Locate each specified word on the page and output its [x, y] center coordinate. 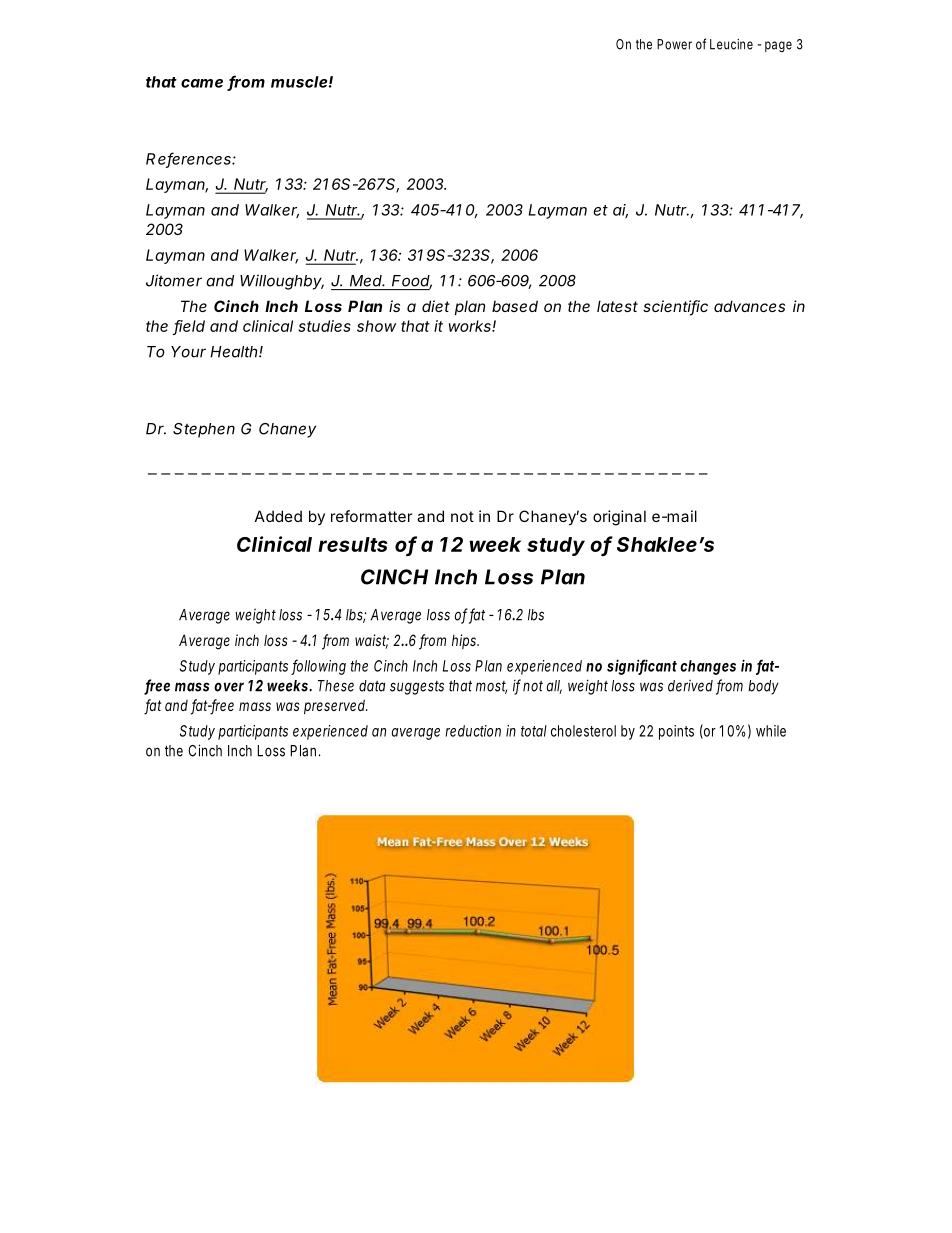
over [229, 687]
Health [235, 352]
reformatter [371, 516]
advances [749, 306]
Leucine [731, 44]
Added [278, 516]
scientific [675, 307]
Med [367, 281]
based [515, 306]
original [619, 518]
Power [674, 44]
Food [412, 282]
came [202, 83]
